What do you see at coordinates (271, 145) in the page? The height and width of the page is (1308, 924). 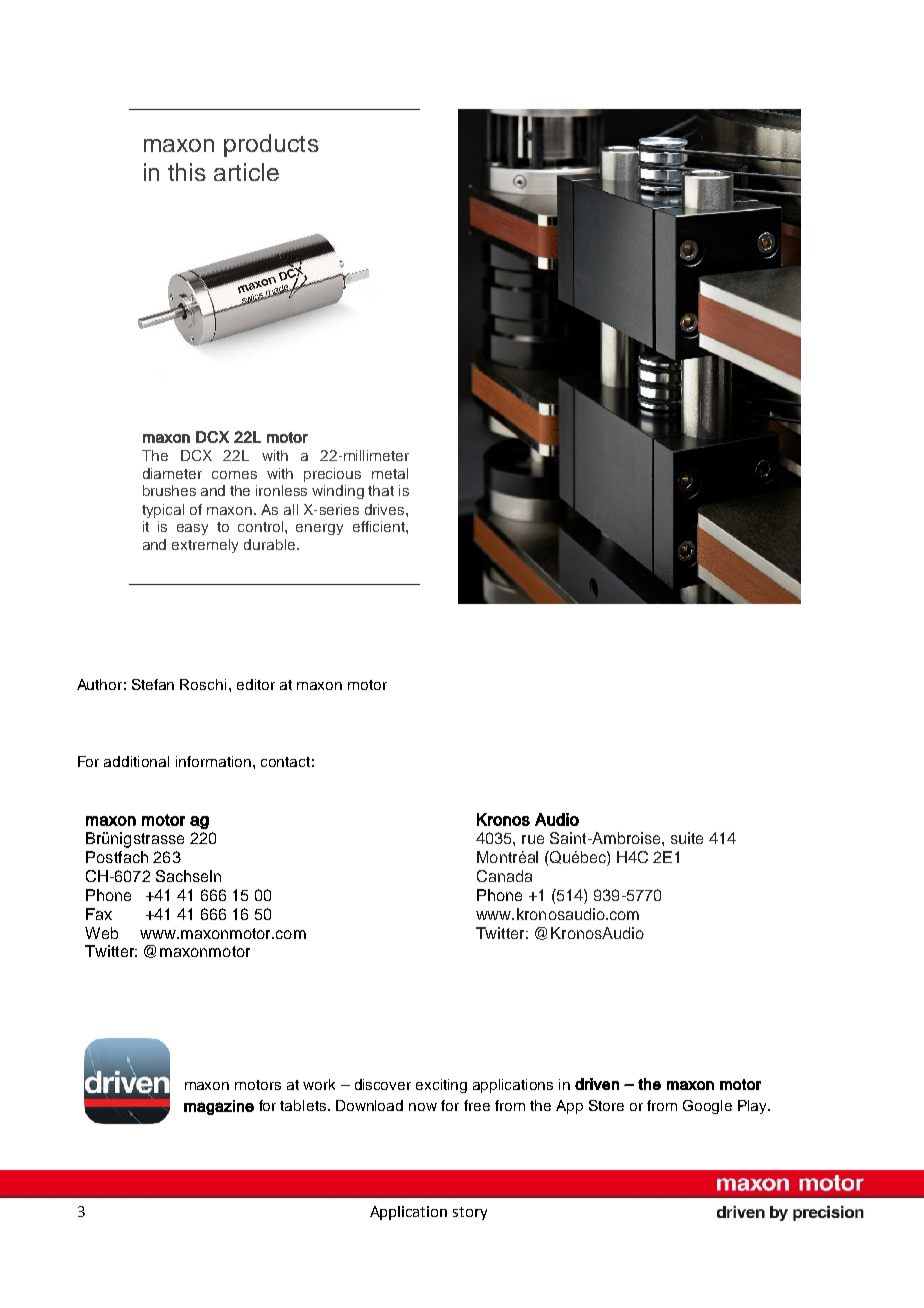 I see `products` at bounding box center [271, 145].
